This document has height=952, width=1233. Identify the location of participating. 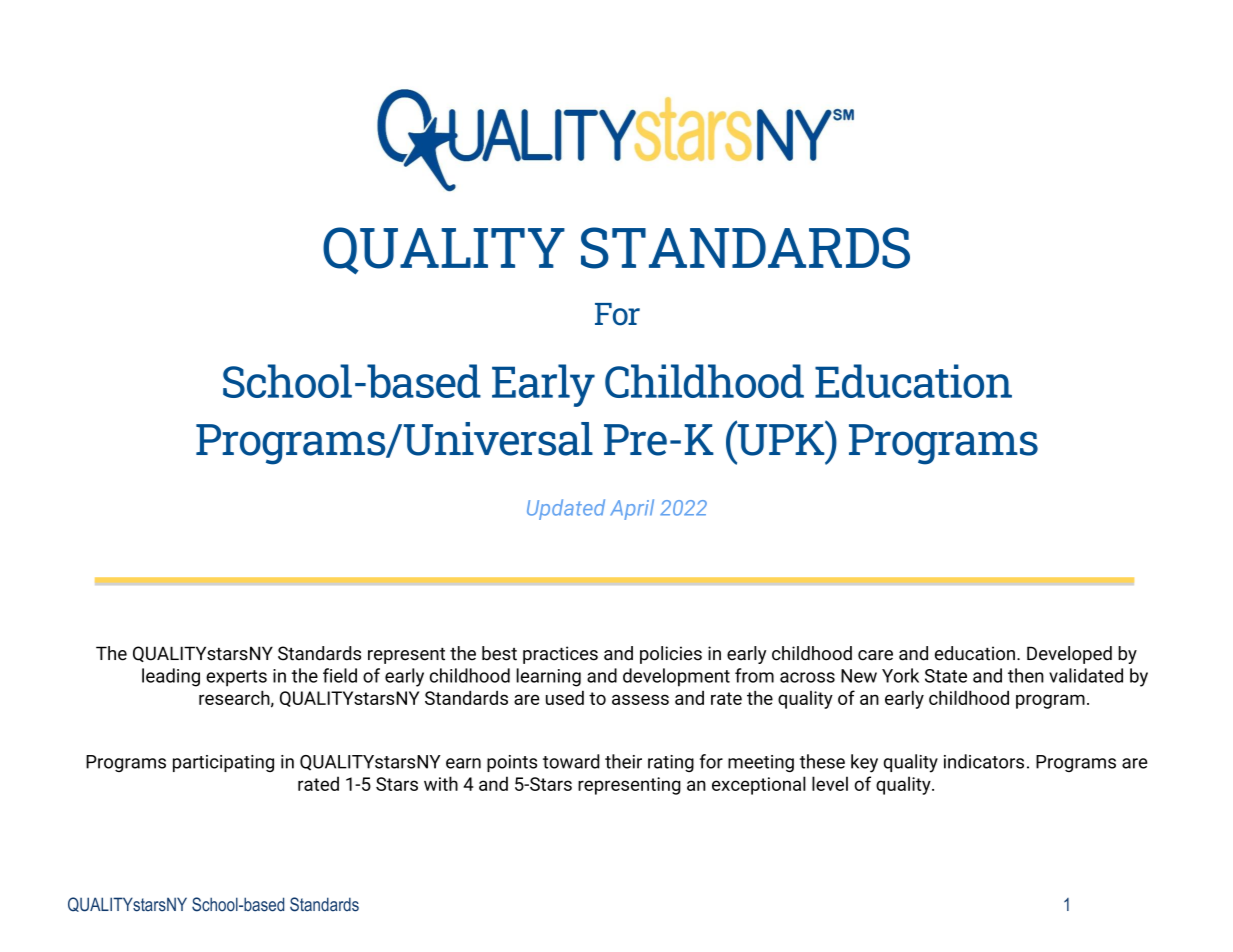
(223, 763).
